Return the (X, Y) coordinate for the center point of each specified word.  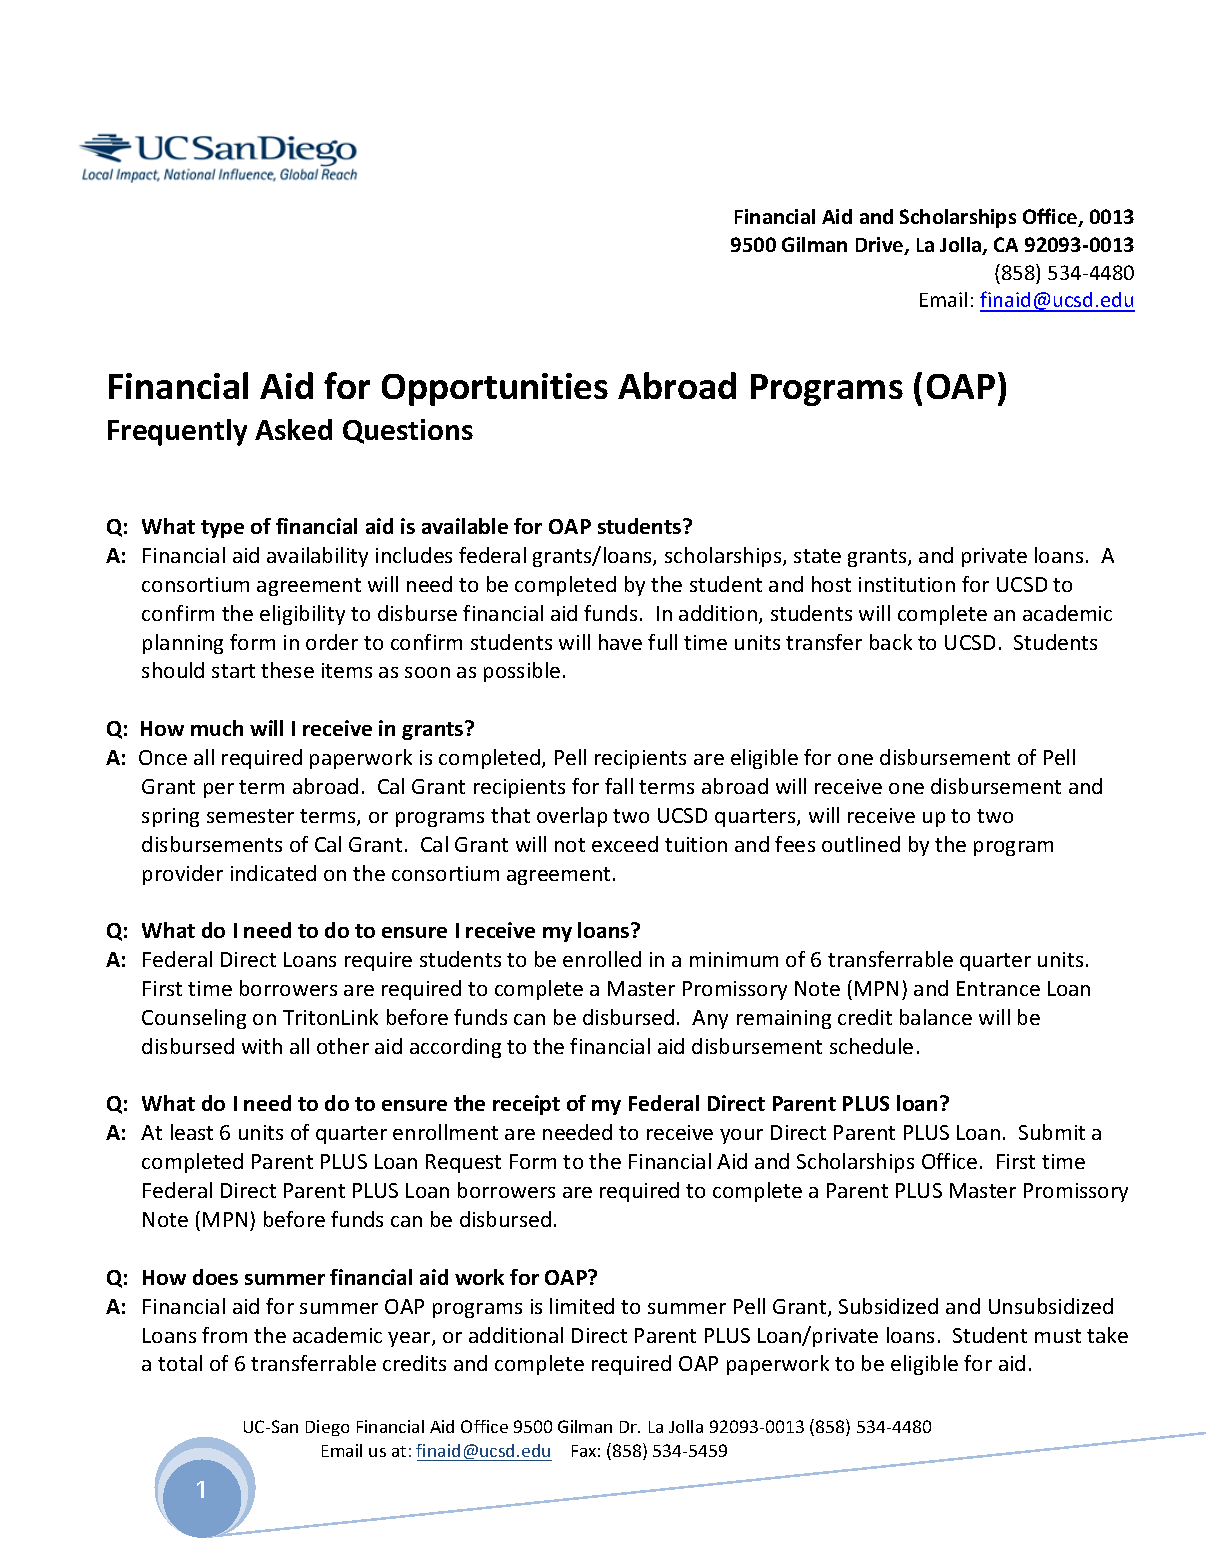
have (620, 642)
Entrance (998, 988)
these (287, 670)
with (262, 1046)
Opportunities (495, 389)
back (891, 642)
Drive (881, 246)
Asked (293, 429)
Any (710, 1019)
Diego (327, 1428)
